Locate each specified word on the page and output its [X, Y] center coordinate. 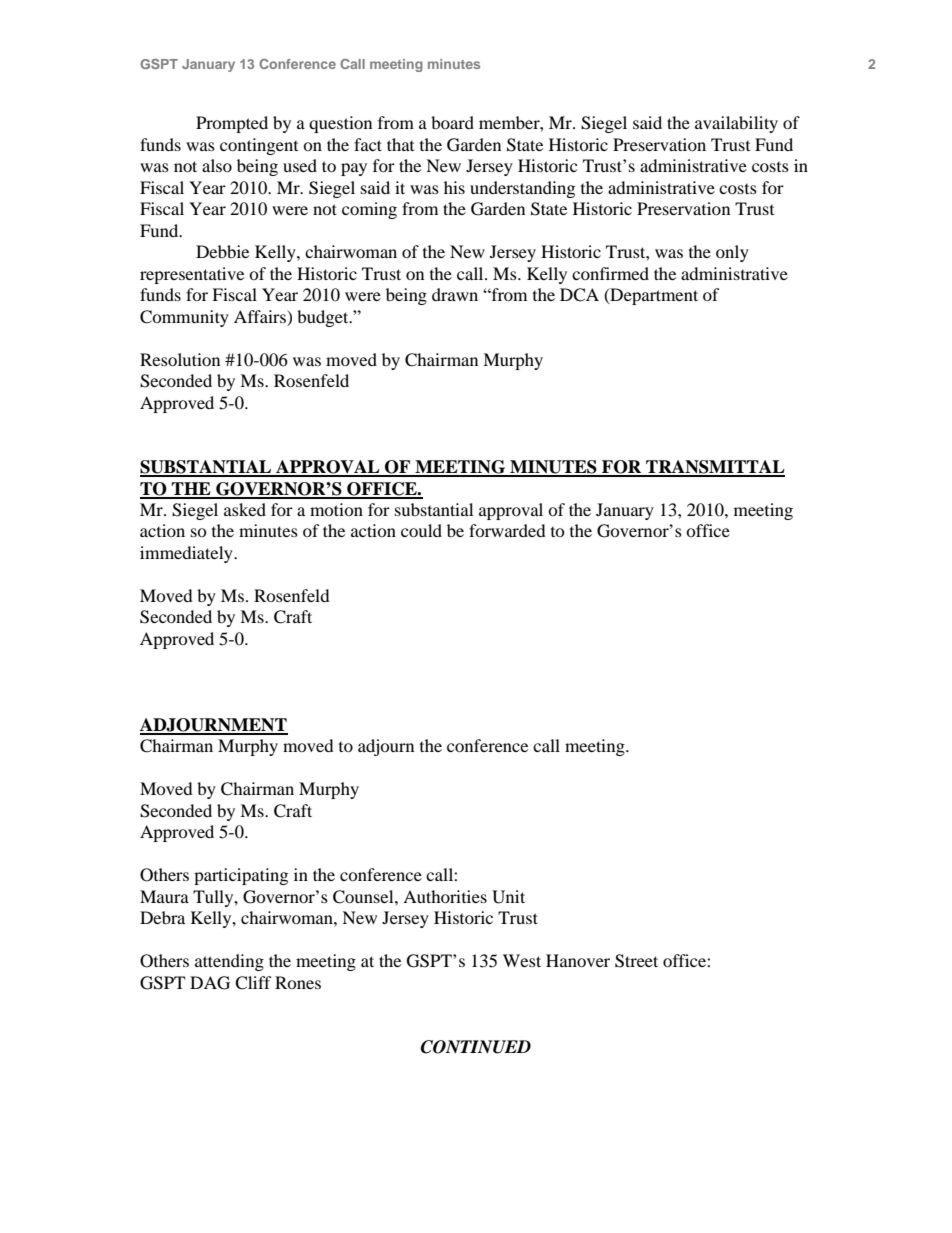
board [452, 122]
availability [736, 124]
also [217, 165]
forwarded [507, 530]
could [421, 530]
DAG [210, 983]
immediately [187, 554]
